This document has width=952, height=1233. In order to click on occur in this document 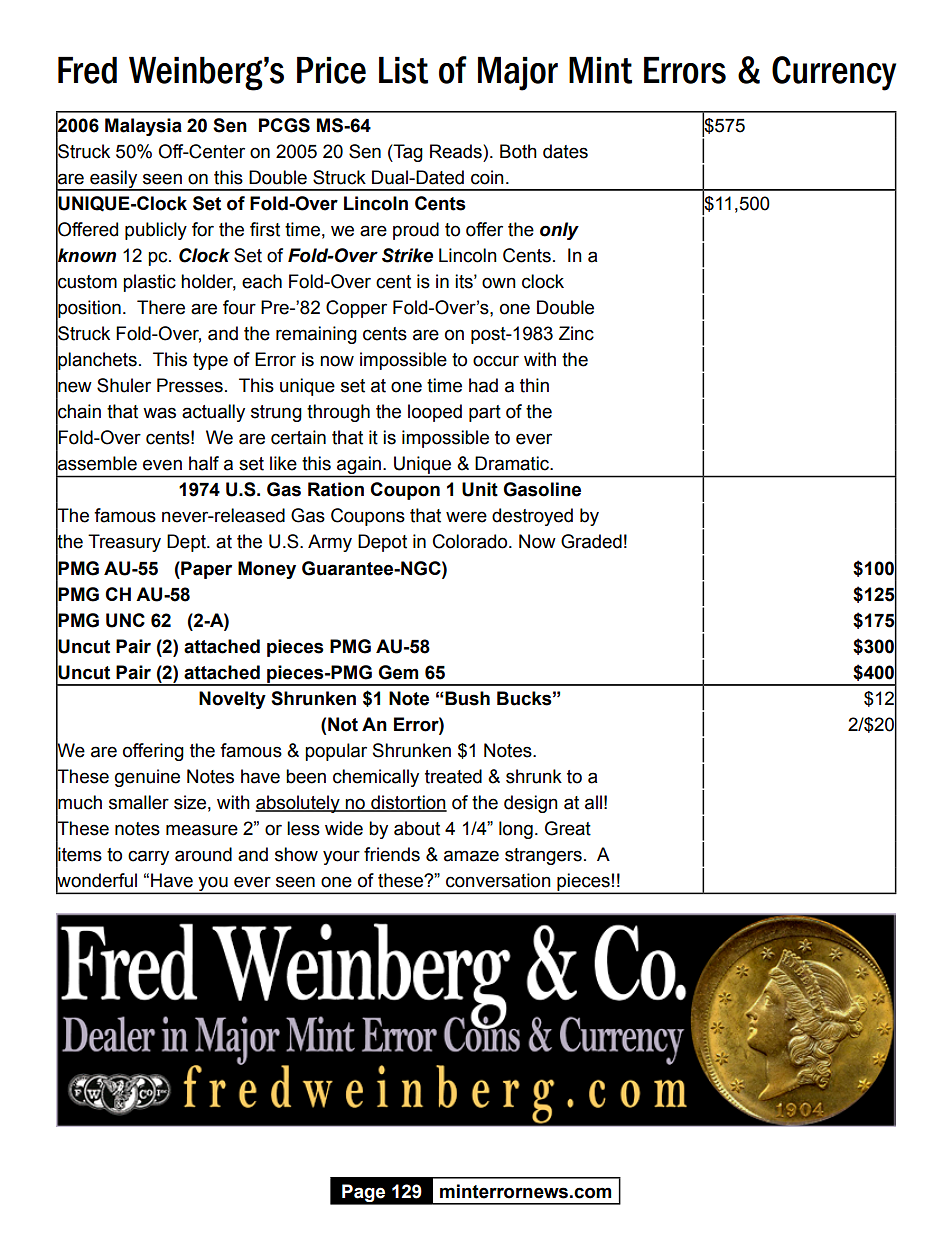, I will do `click(496, 361)`.
